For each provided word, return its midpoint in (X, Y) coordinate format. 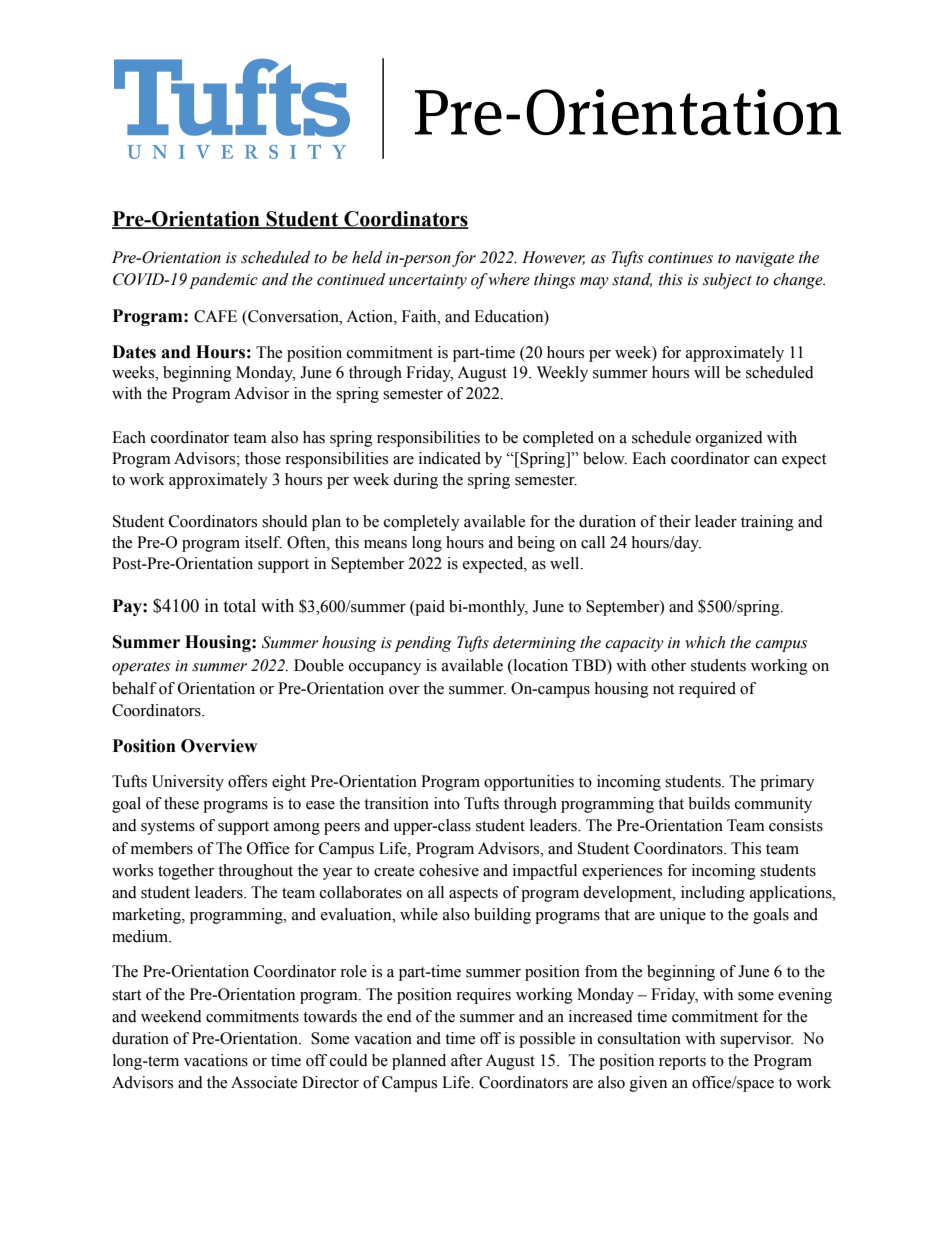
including (713, 894)
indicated (450, 458)
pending (423, 644)
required (707, 690)
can (765, 460)
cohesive (449, 870)
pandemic (223, 281)
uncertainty (428, 281)
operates (141, 668)
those (263, 458)
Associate (264, 1082)
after (466, 1060)
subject (727, 281)
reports (682, 1063)
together (186, 872)
